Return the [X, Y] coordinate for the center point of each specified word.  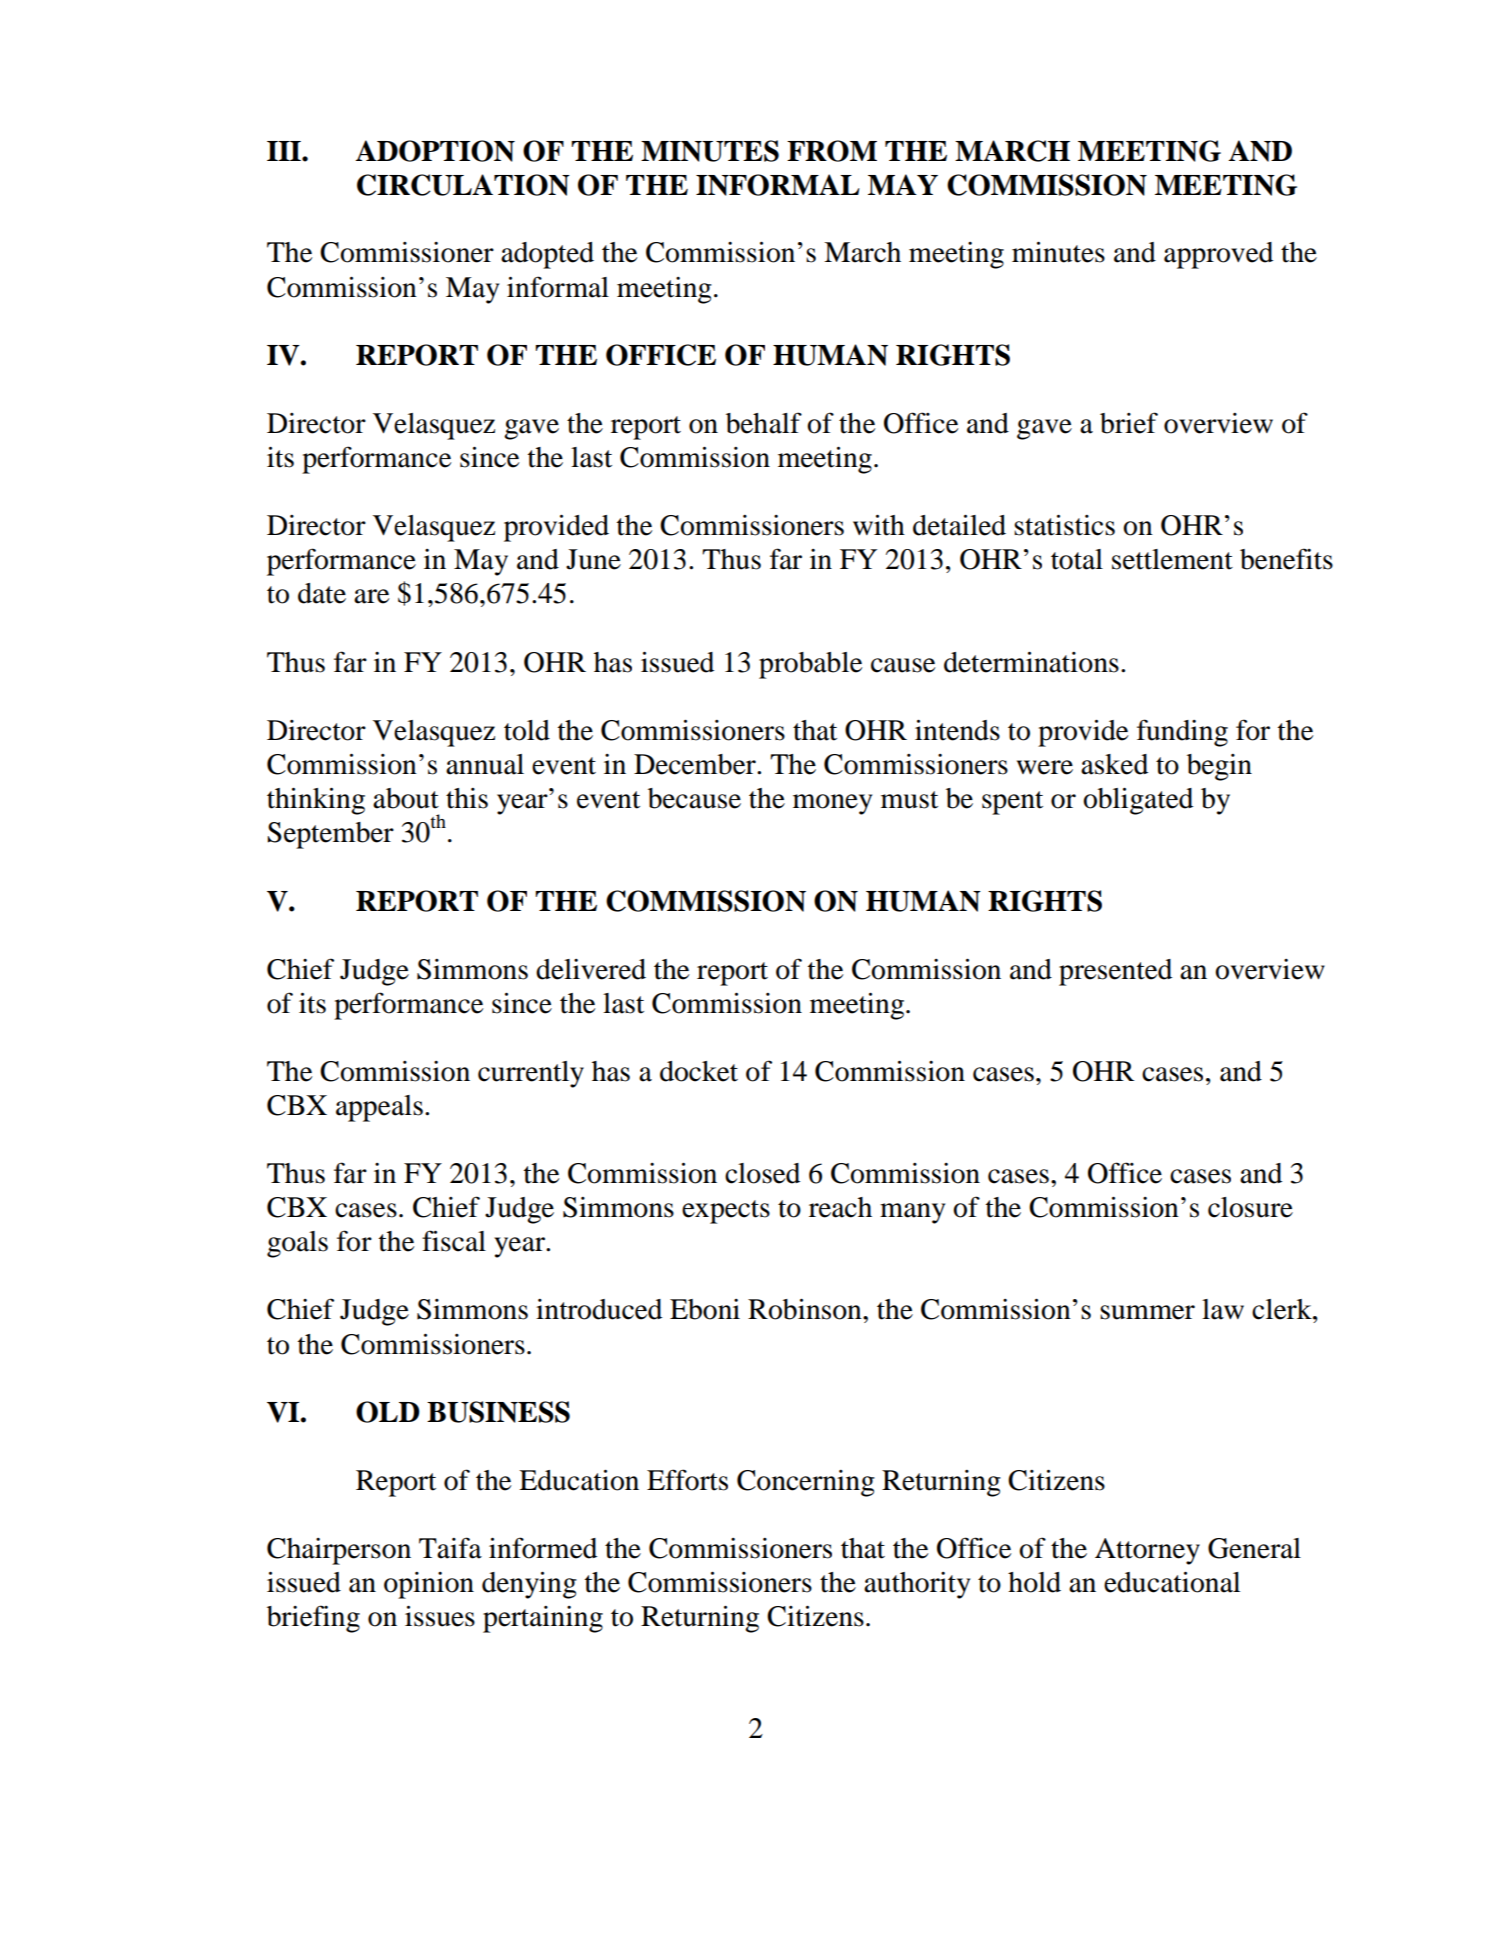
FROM [832, 151]
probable [810, 665]
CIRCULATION [463, 185]
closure [1250, 1207]
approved [1218, 255]
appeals [379, 1108]
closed [762, 1173]
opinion [429, 1585]
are [371, 596]
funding [1182, 733]
